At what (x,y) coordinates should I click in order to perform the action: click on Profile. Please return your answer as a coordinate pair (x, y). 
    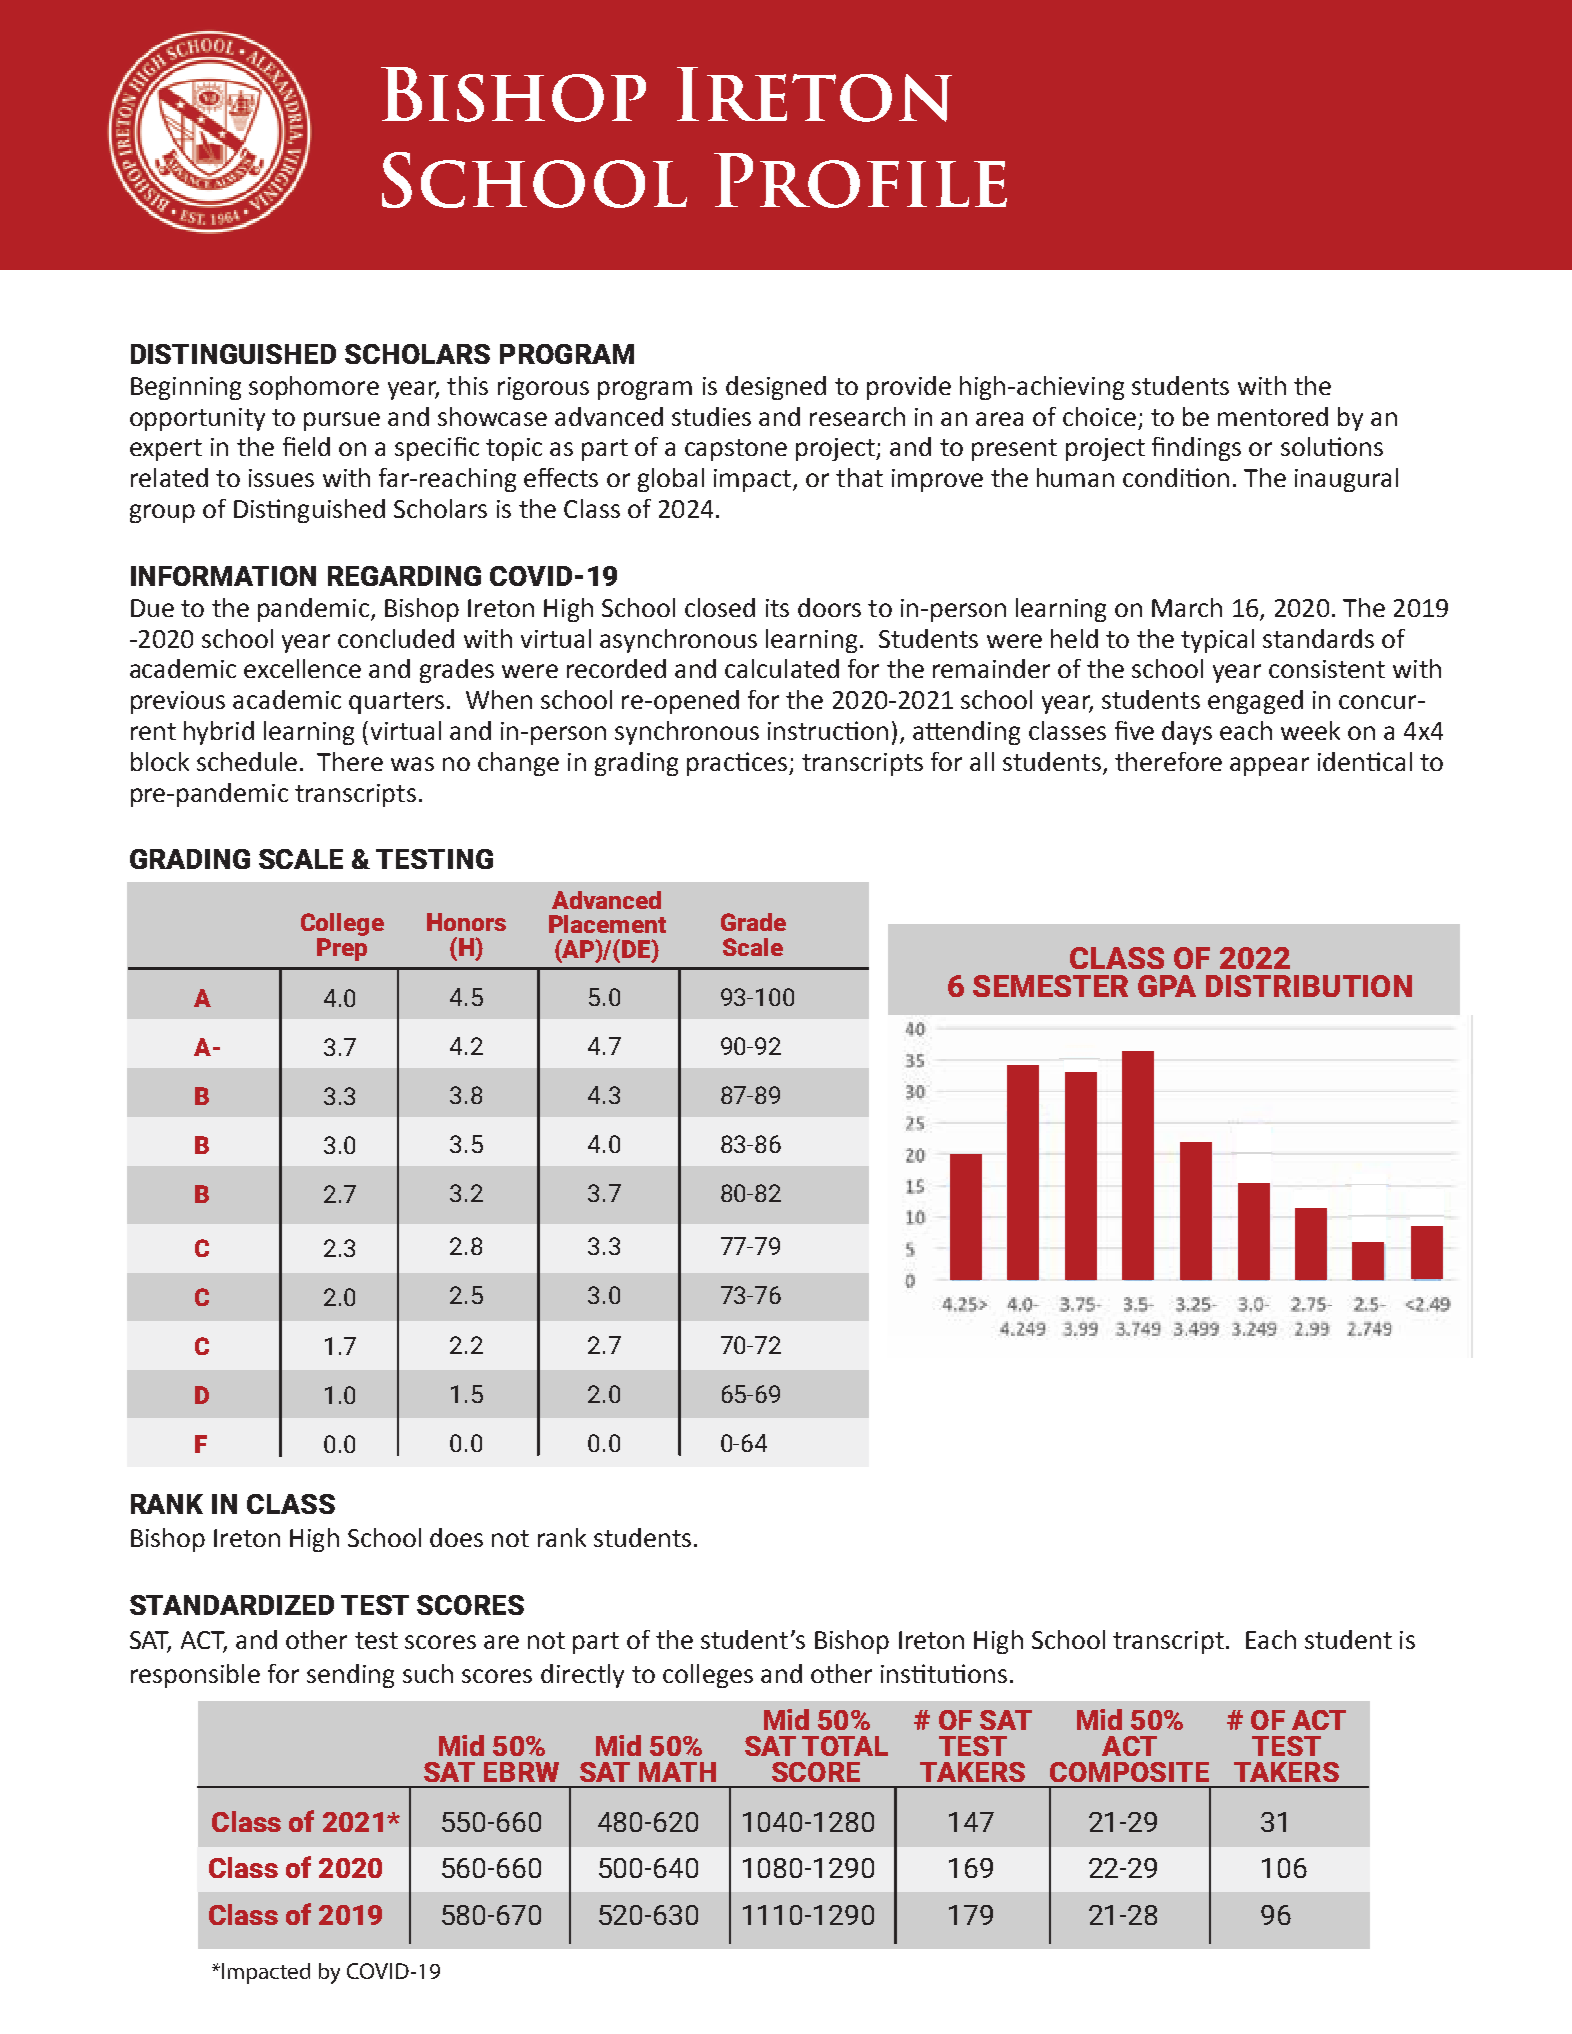
    Looking at the image, I should click on (860, 180).
